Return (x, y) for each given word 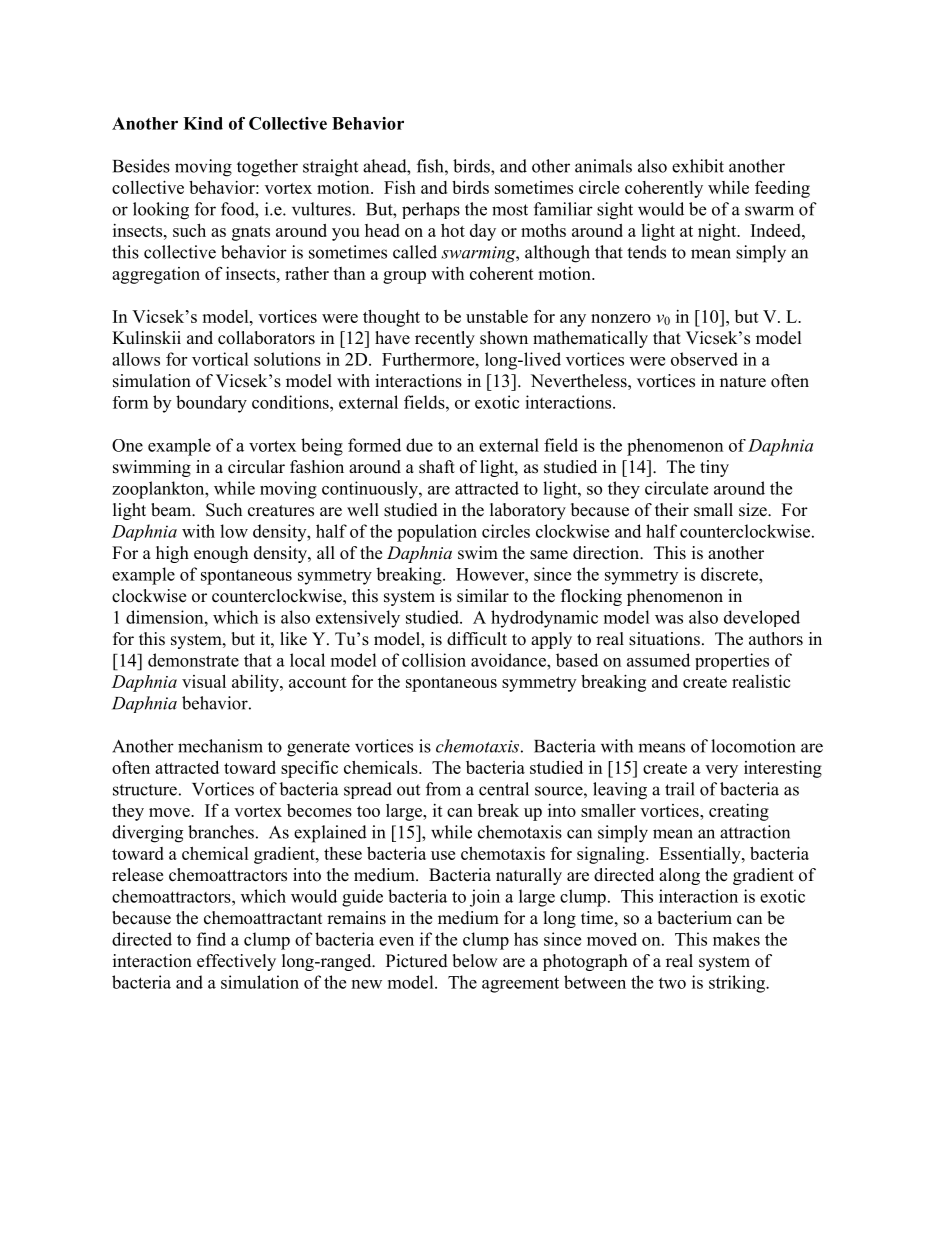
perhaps (431, 210)
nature (743, 382)
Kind (203, 123)
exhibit (698, 166)
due (419, 445)
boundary (211, 404)
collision (434, 660)
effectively (236, 962)
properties (732, 661)
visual (204, 681)
